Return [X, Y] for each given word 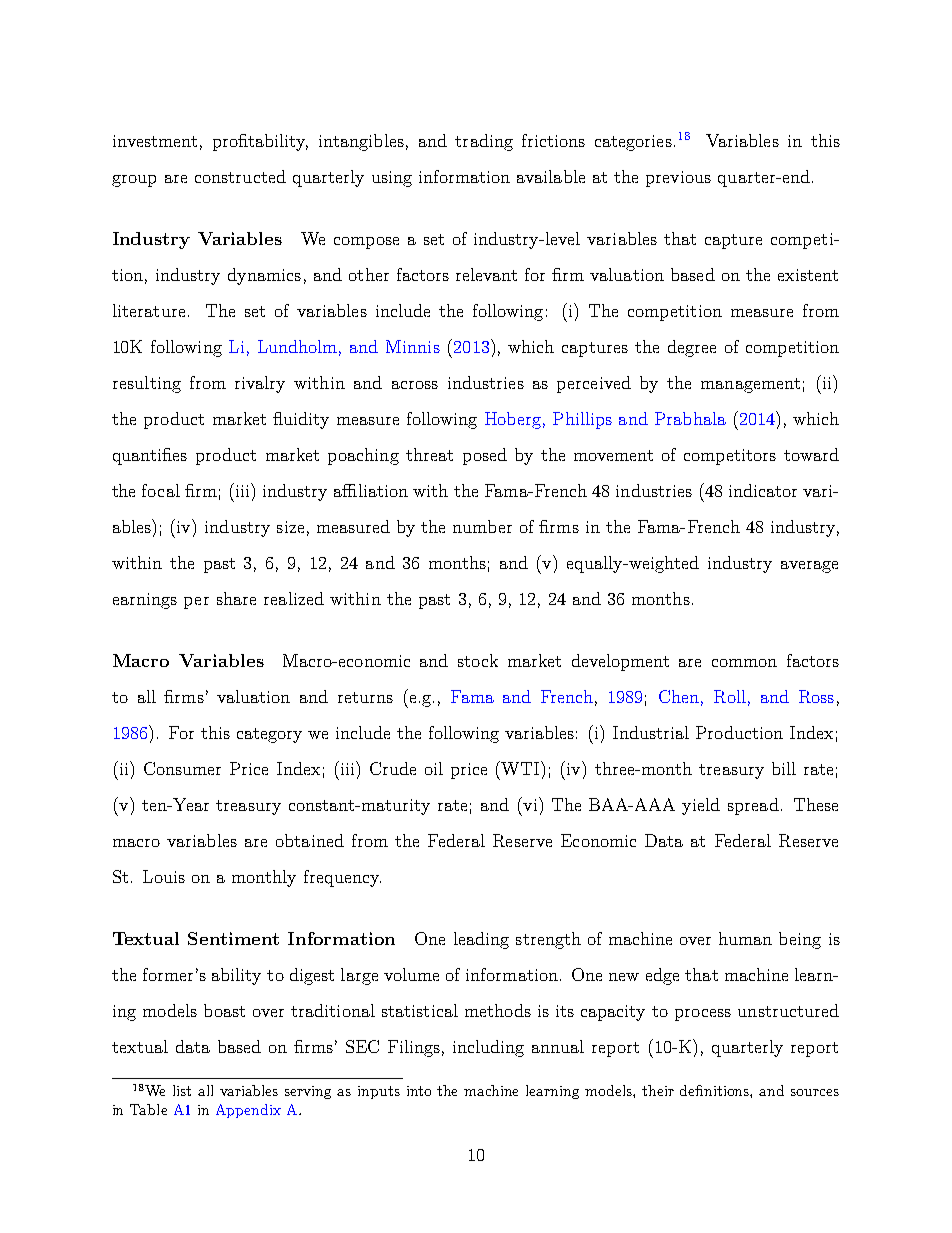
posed [485, 456]
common [744, 663]
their [658, 1090]
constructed [240, 176]
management [750, 385]
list [182, 1090]
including [488, 1048]
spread [753, 806]
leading [481, 940]
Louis [164, 876]
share [236, 598]
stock [478, 660]
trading [484, 142]
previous [678, 179]
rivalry [260, 384]
